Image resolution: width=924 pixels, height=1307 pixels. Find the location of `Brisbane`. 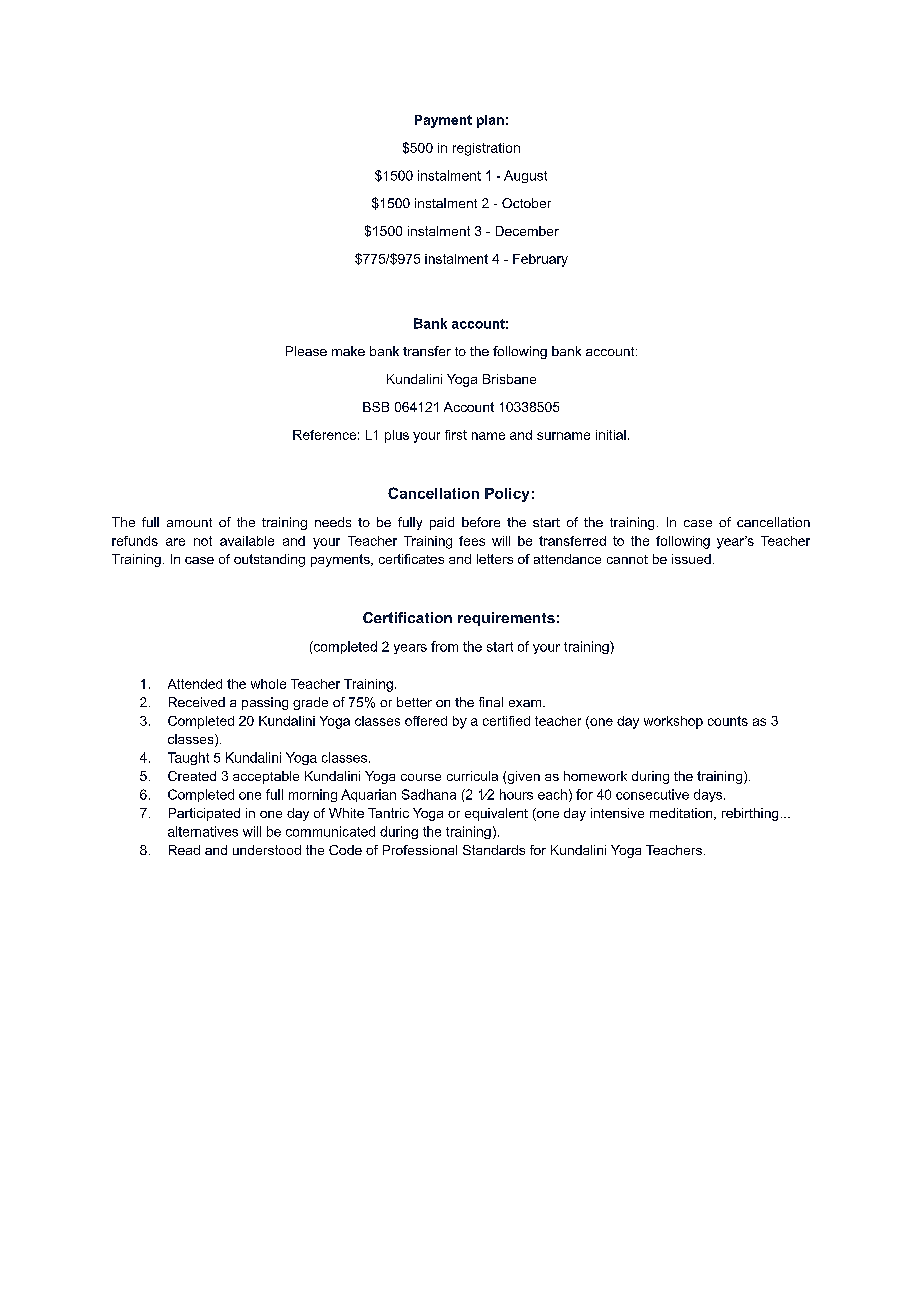

Brisbane is located at coordinates (509, 379).
